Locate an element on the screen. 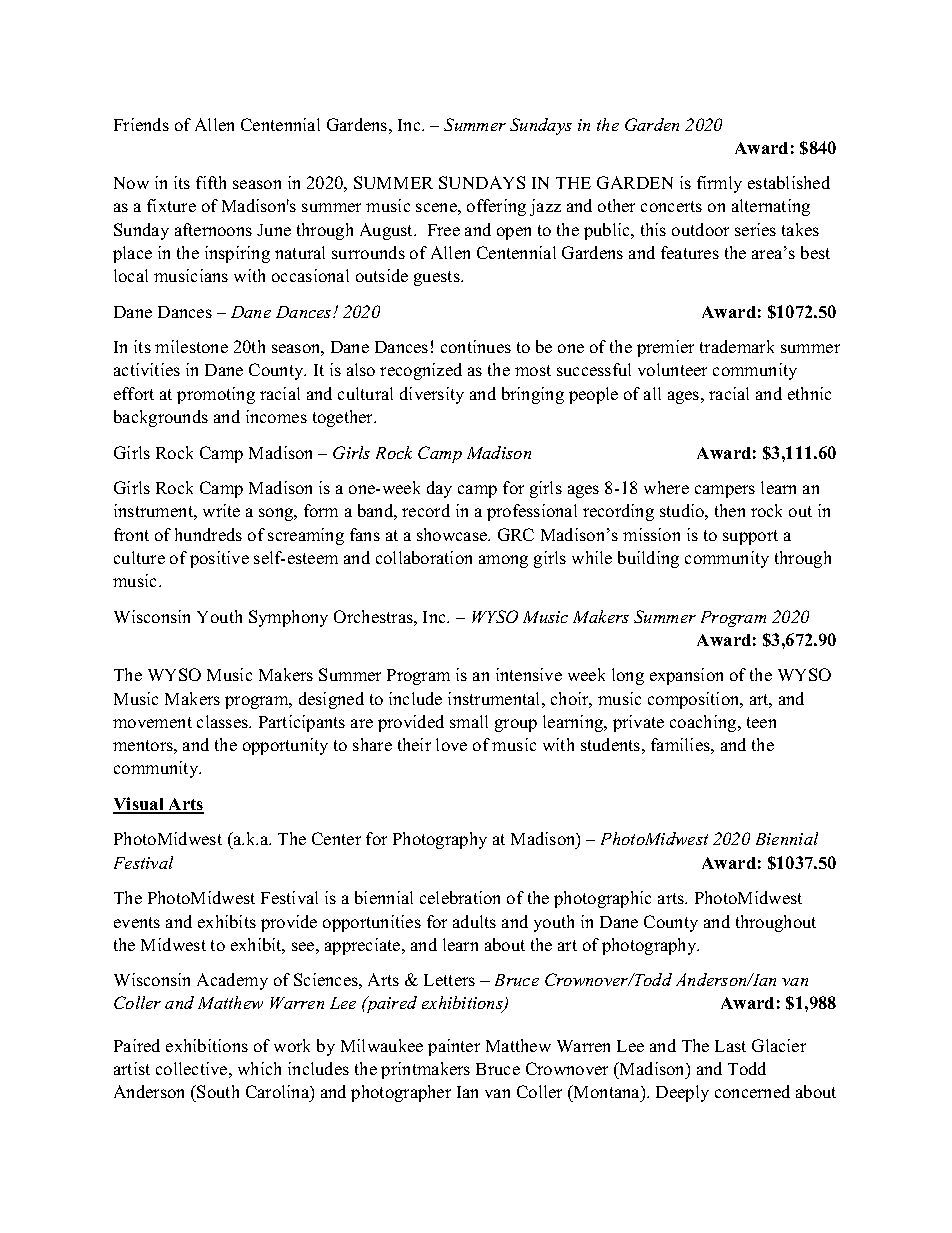  firmly is located at coordinates (719, 184).
